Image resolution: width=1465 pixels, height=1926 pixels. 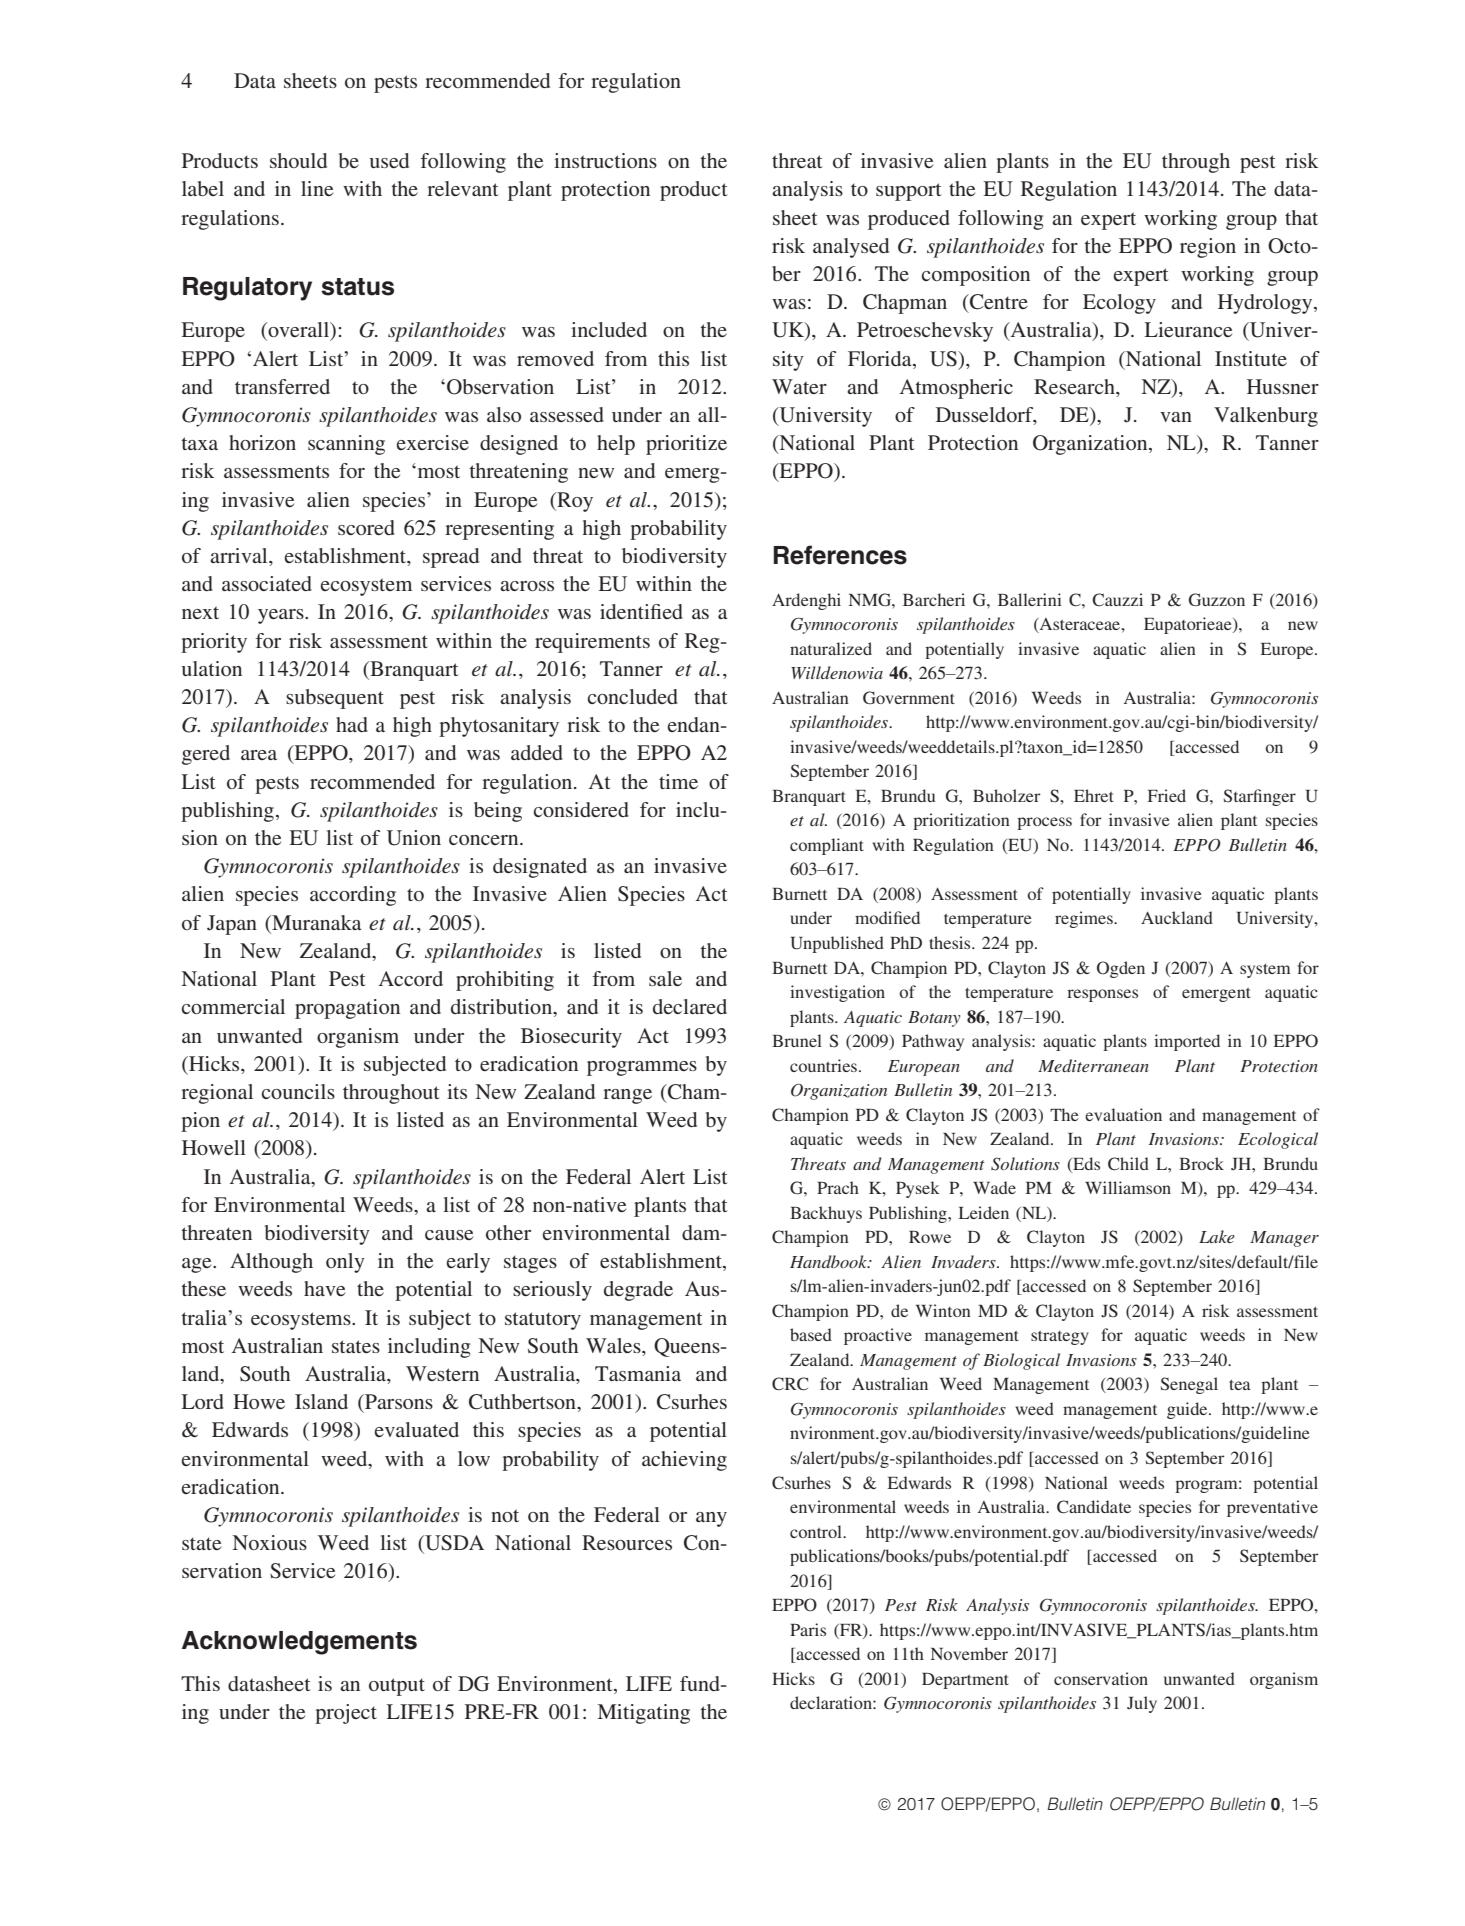 What do you see at coordinates (851, 248) in the page?
I see `analysed` at bounding box center [851, 248].
